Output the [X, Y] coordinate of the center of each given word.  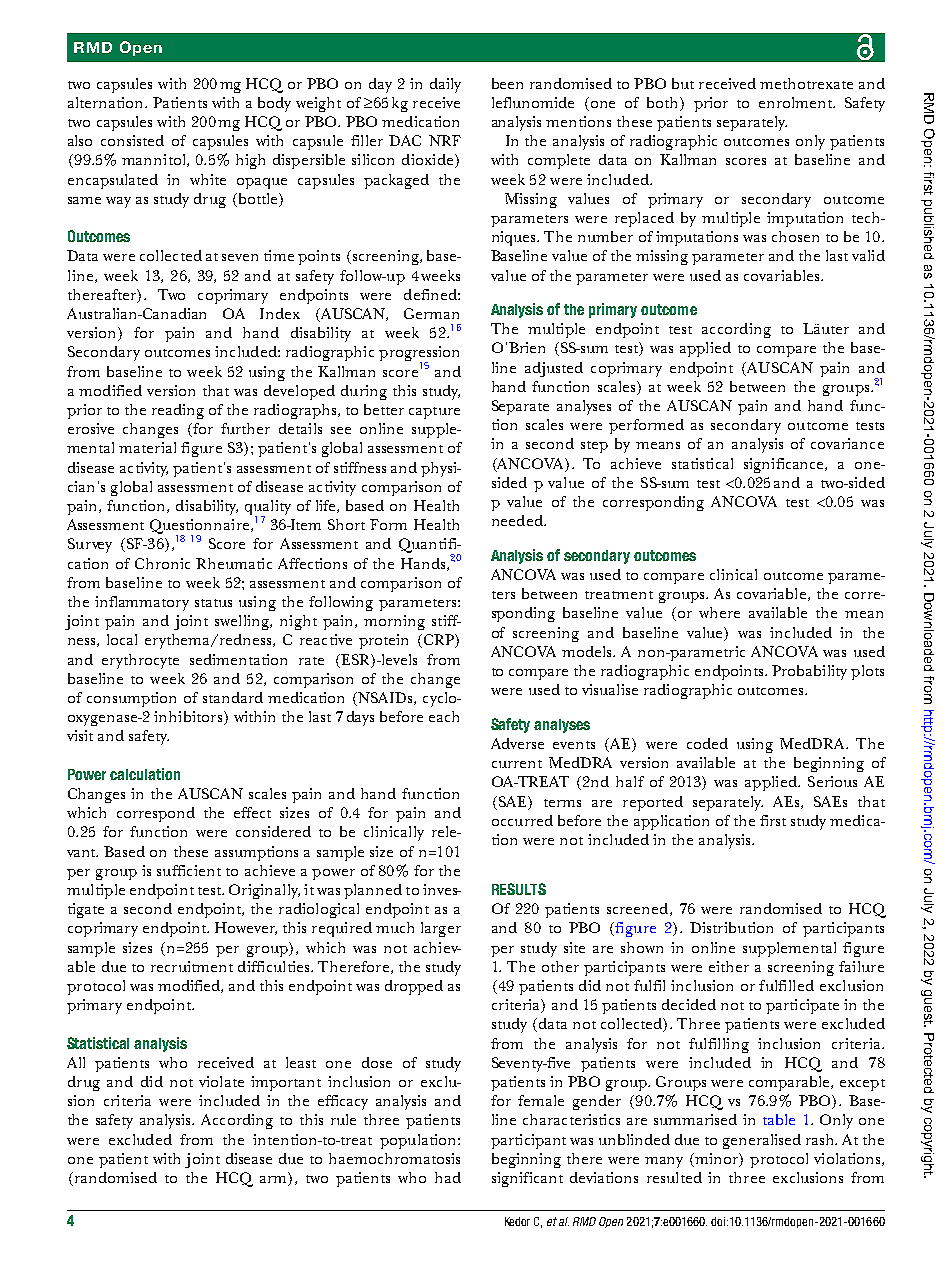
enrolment [797, 102]
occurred [522, 820]
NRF [445, 140]
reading [178, 411]
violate [221, 1081]
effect [252, 812]
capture [434, 413]
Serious [832, 781]
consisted [132, 140]
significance [785, 465]
